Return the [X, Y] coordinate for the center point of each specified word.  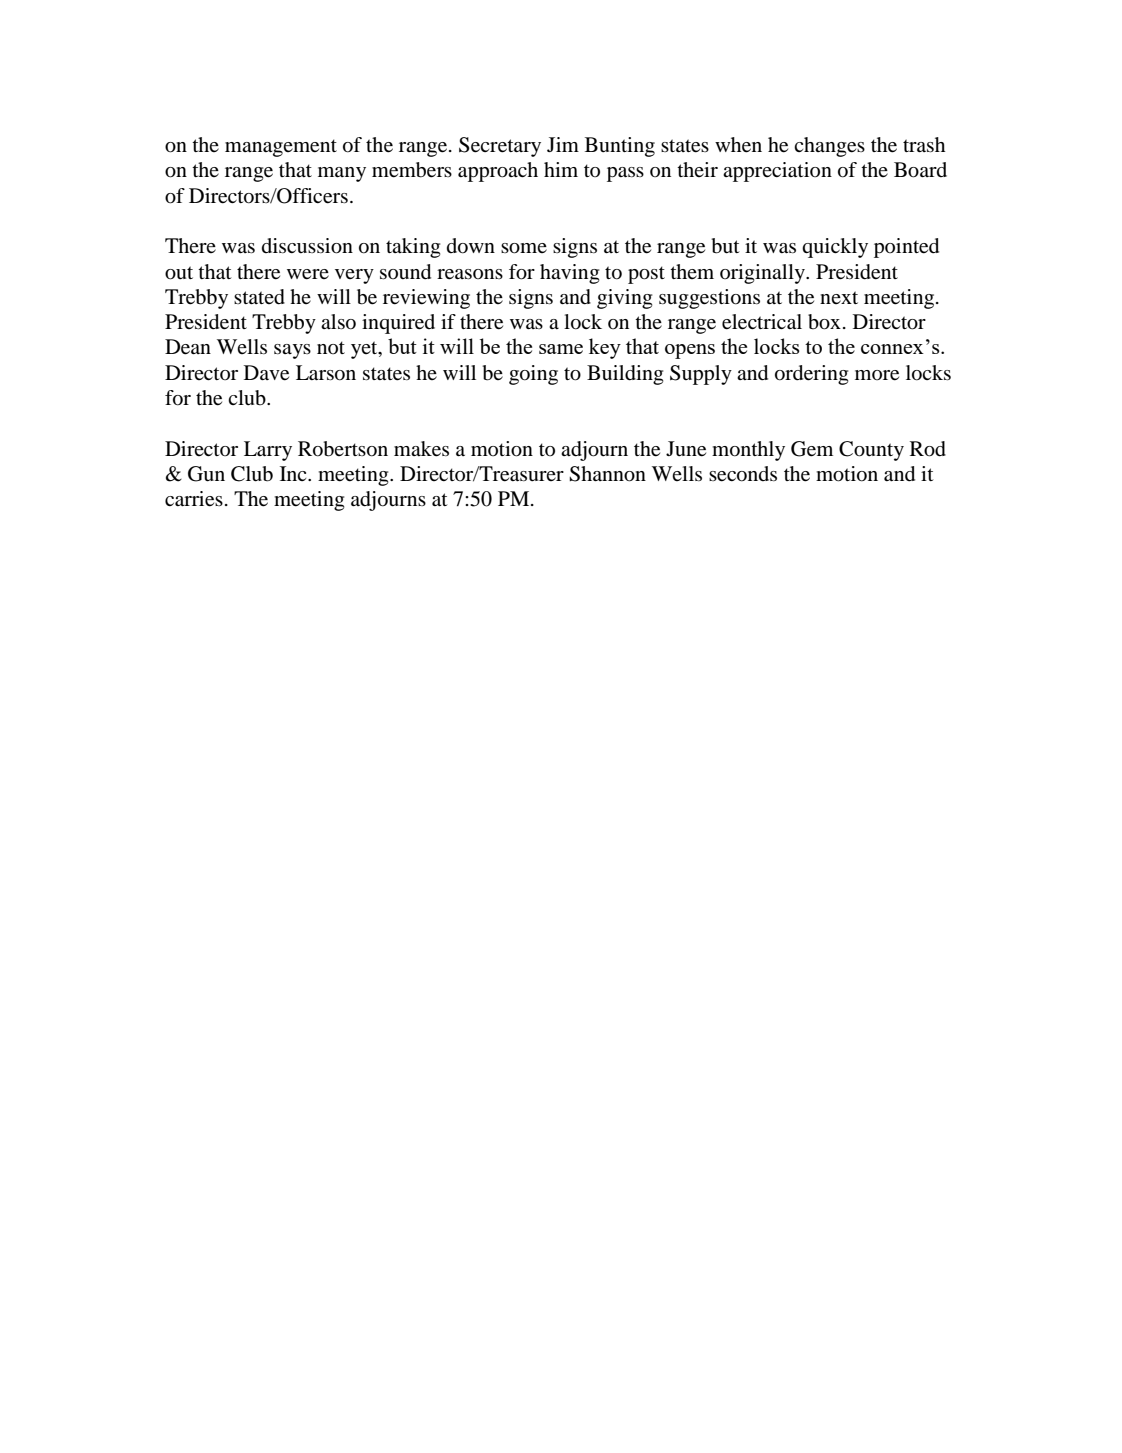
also [338, 322]
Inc [294, 473]
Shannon [607, 474]
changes [829, 147]
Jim [563, 144]
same [561, 349]
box [824, 322]
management [281, 148]
